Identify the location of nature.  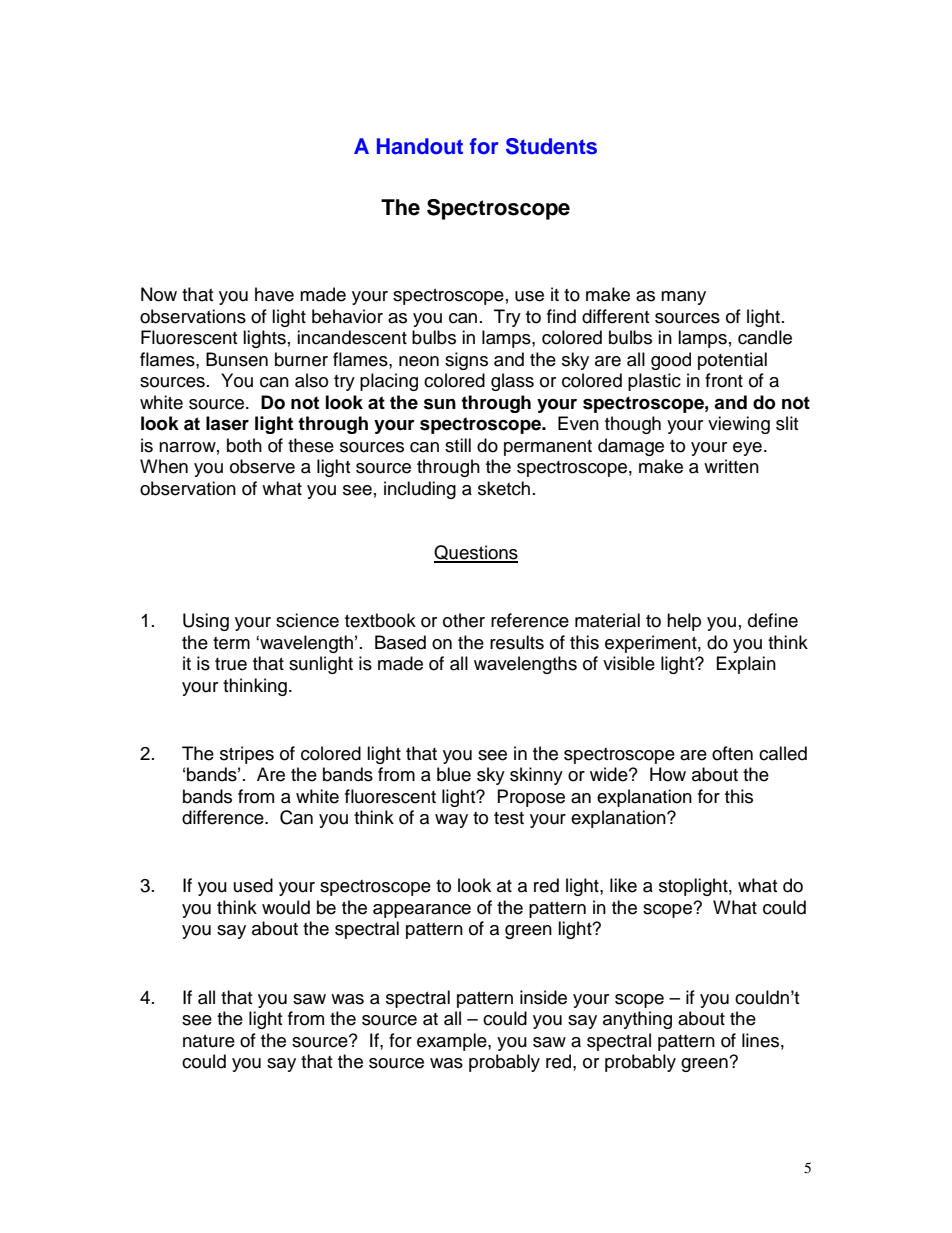
(209, 1041).
